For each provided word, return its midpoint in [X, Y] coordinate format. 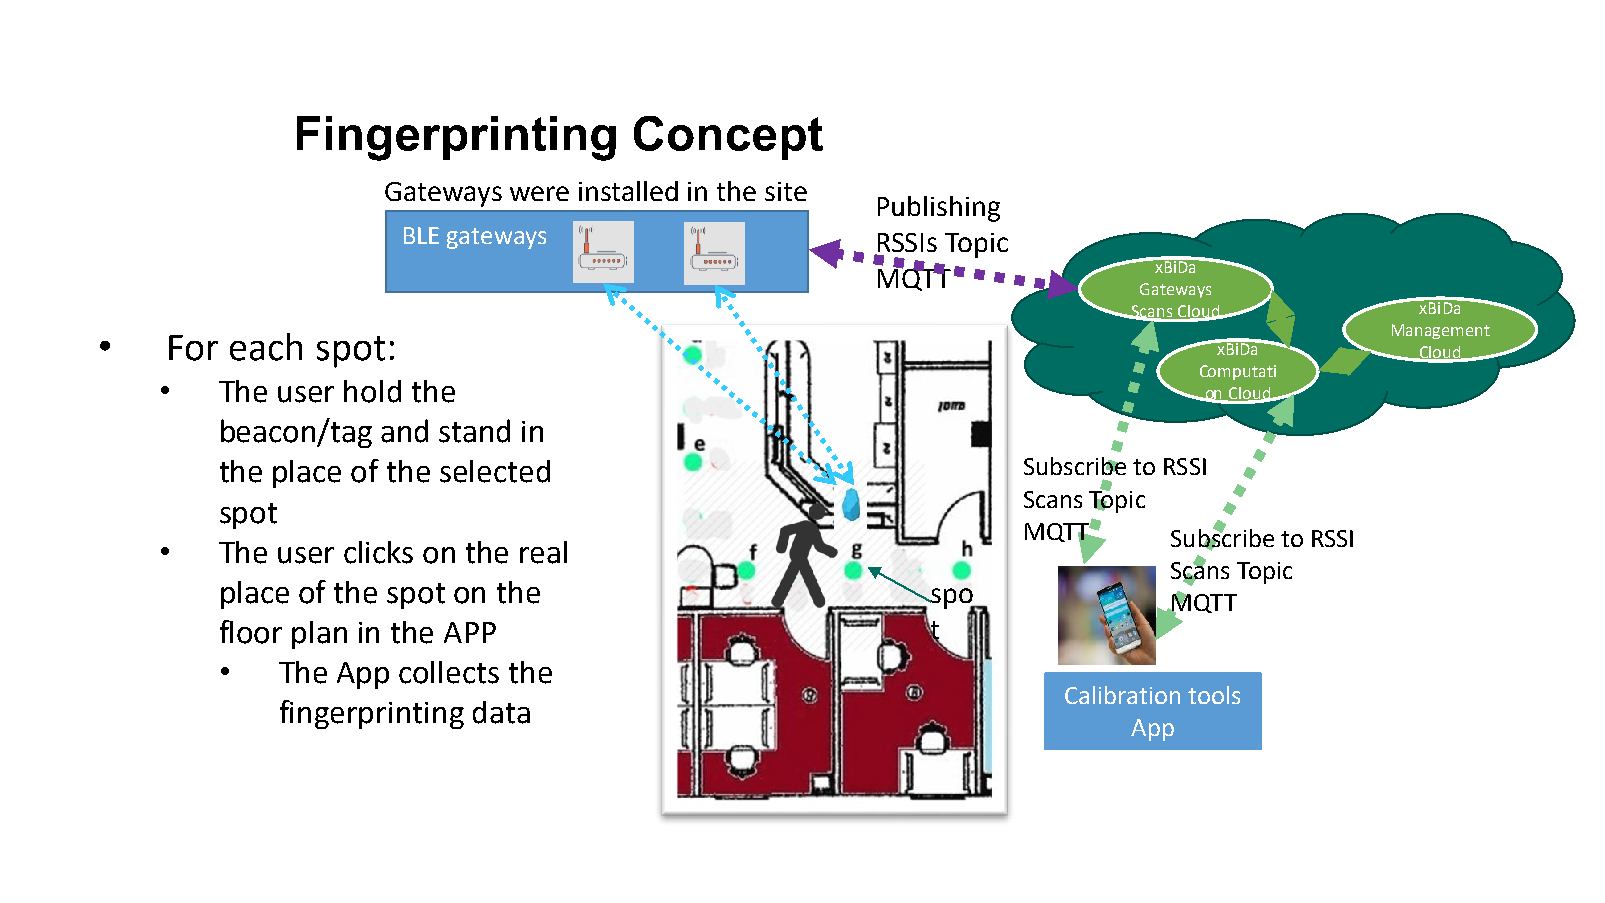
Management [1441, 331]
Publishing [939, 209]
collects [449, 672]
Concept [728, 138]
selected [495, 471]
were [539, 193]
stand [474, 431]
